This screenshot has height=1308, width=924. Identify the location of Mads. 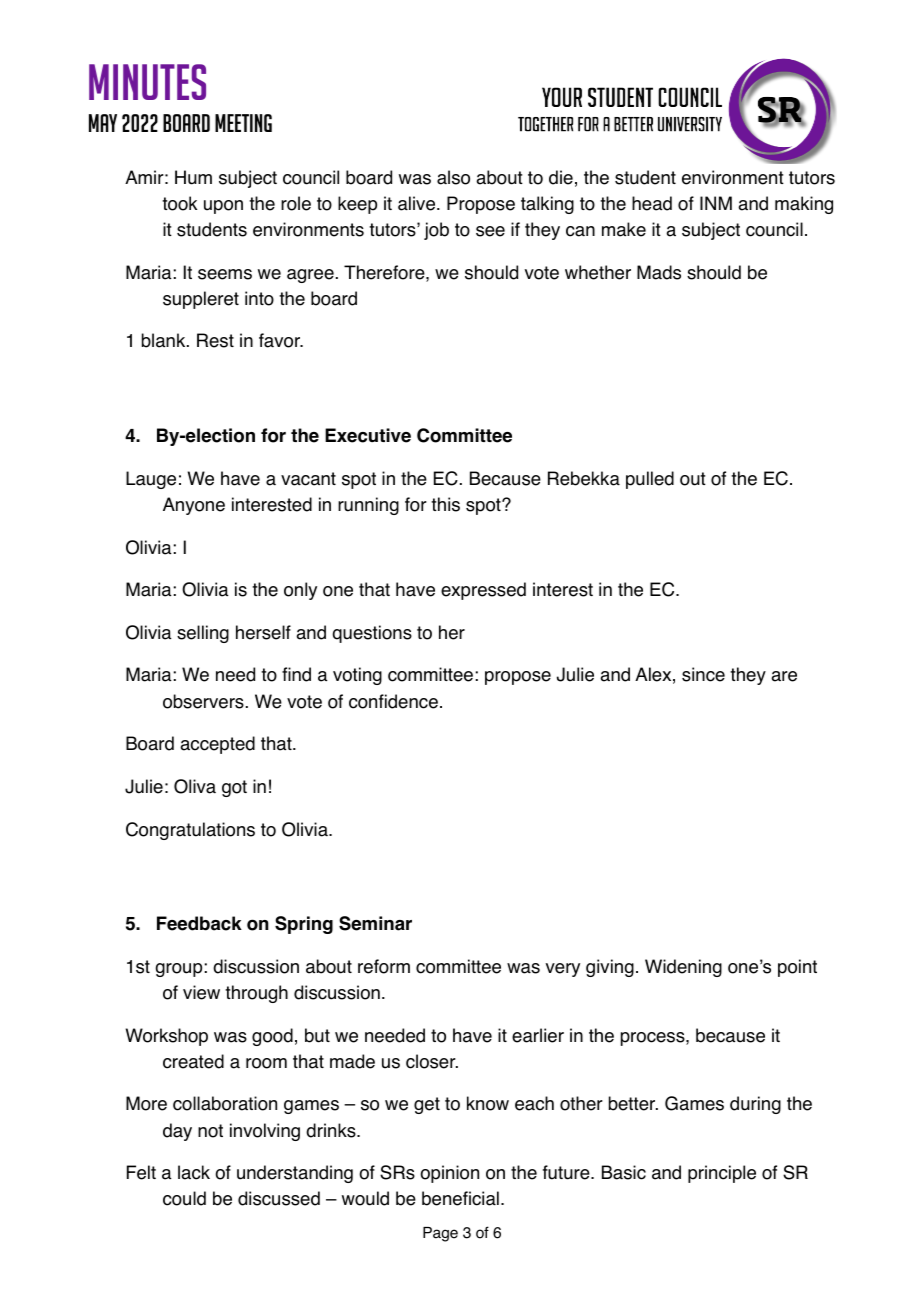
(659, 272).
